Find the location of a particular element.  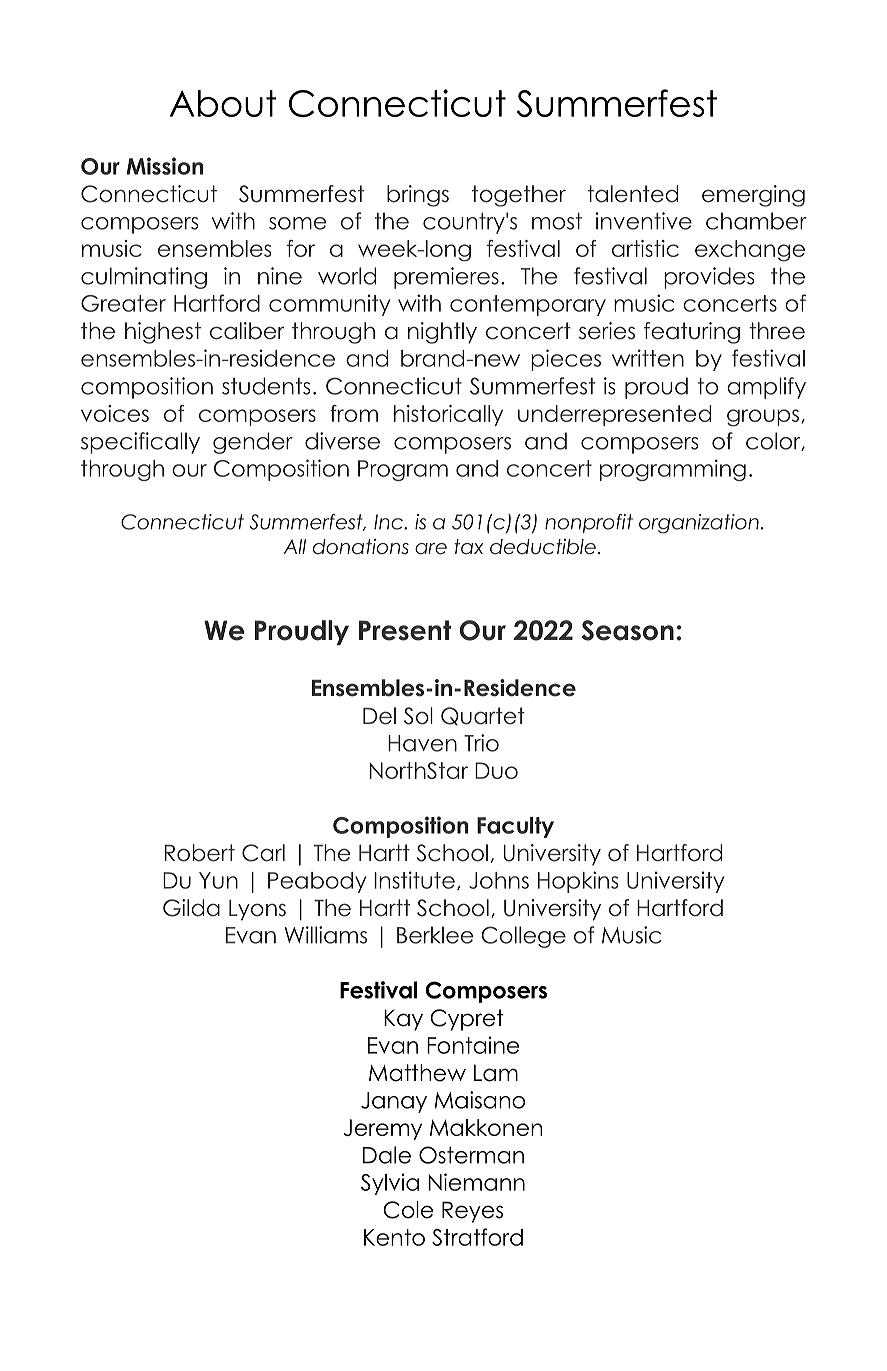

Sol is located at coordinates (418, 716).
